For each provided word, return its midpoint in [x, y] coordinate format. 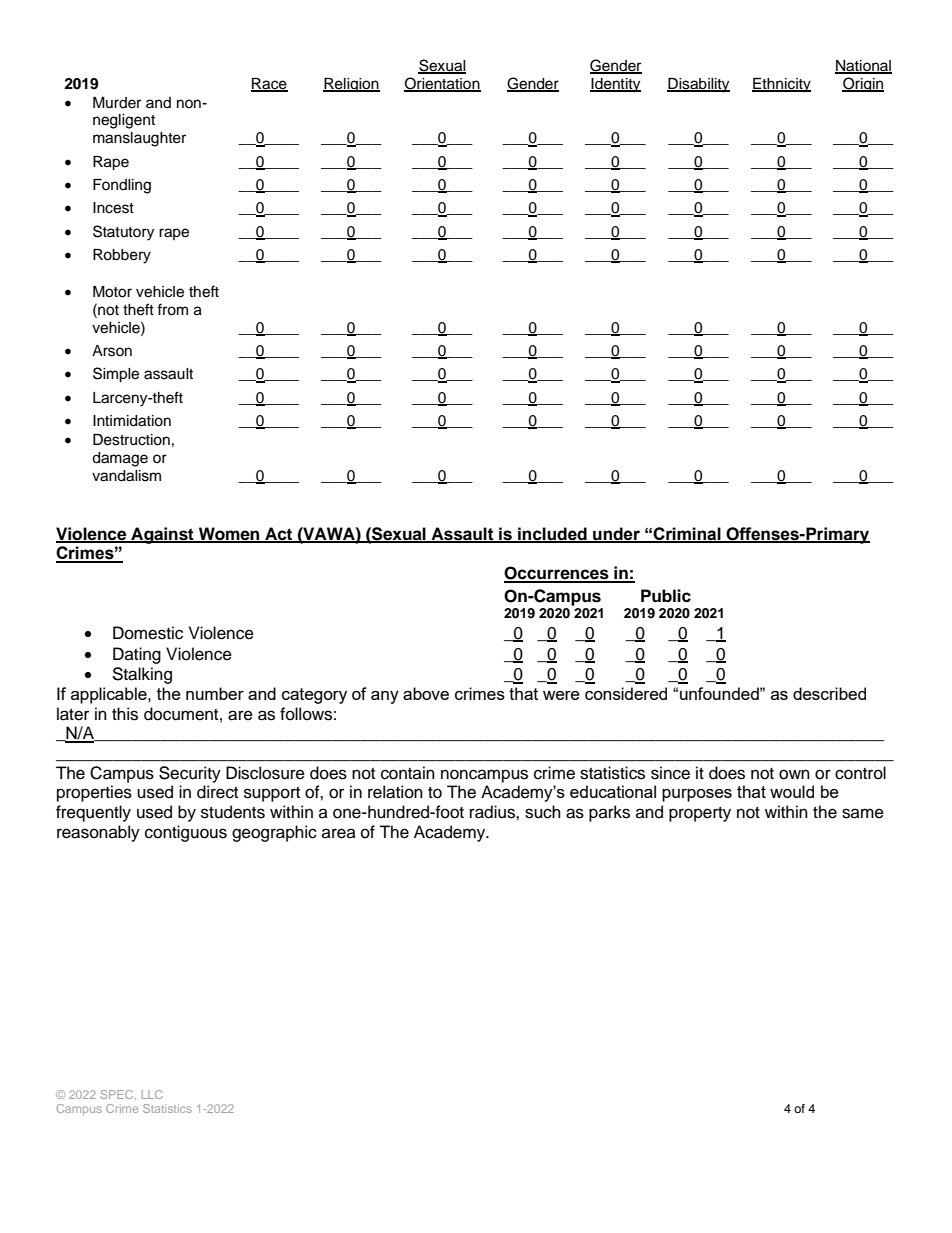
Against [162, 535]
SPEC [118, 1095]
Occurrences [557, 574]
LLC [152, 1094]
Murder [117, 103]
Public [666, 596]
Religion [351, 85]
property [700, 814]
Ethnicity [781, 85]
